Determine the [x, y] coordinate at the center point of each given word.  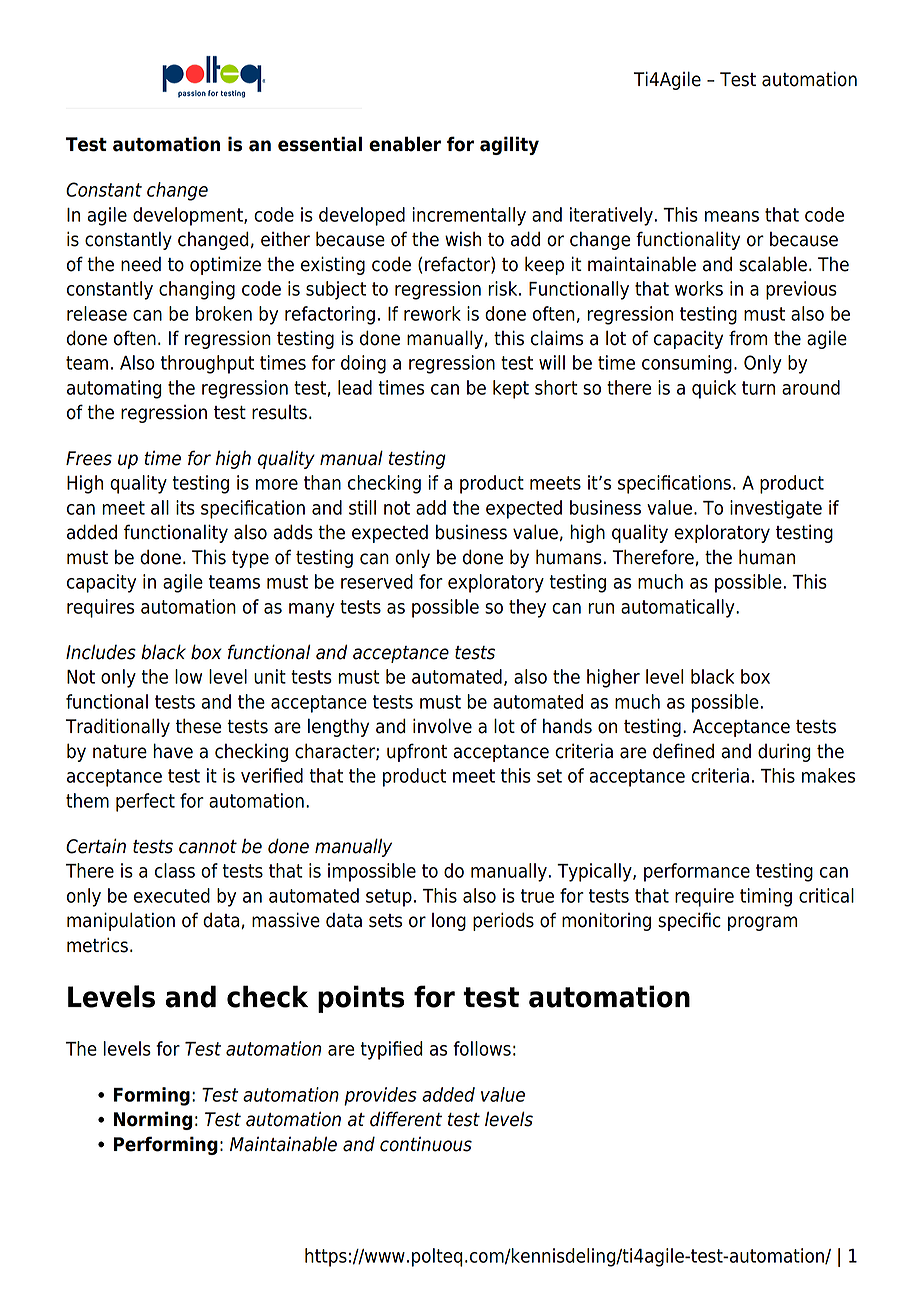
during [784, 752]
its [185, 507]
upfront [417, 752]
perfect [145, 802]
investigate [776, 509]
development [189, 216]
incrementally [469, 216]
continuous [426, 1144]
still [362, 507]
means [732, 216]
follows [482, 1048]
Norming [153, 1120]
